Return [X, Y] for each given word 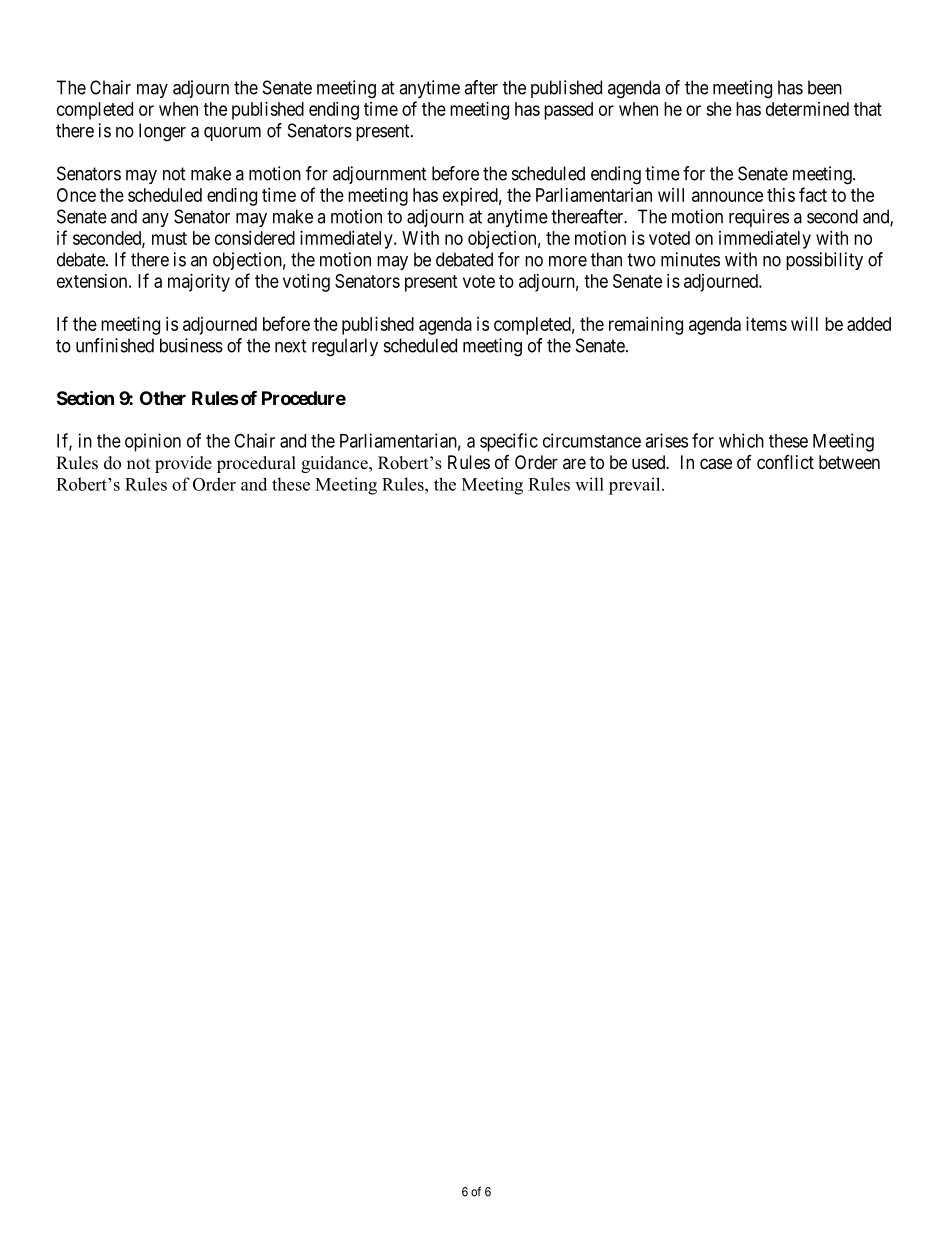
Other [163, 398]
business [191, 345]
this [781, 195]
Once [76, 195]
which [741, 440]
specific [509, 442]
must [169, 238]
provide [183, 464]
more [568, 261]
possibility [824, 261]
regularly [345, 347]
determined [807, 109]
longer [162, 132]
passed [568, 111]
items [766, 324]
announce [727, 196]
